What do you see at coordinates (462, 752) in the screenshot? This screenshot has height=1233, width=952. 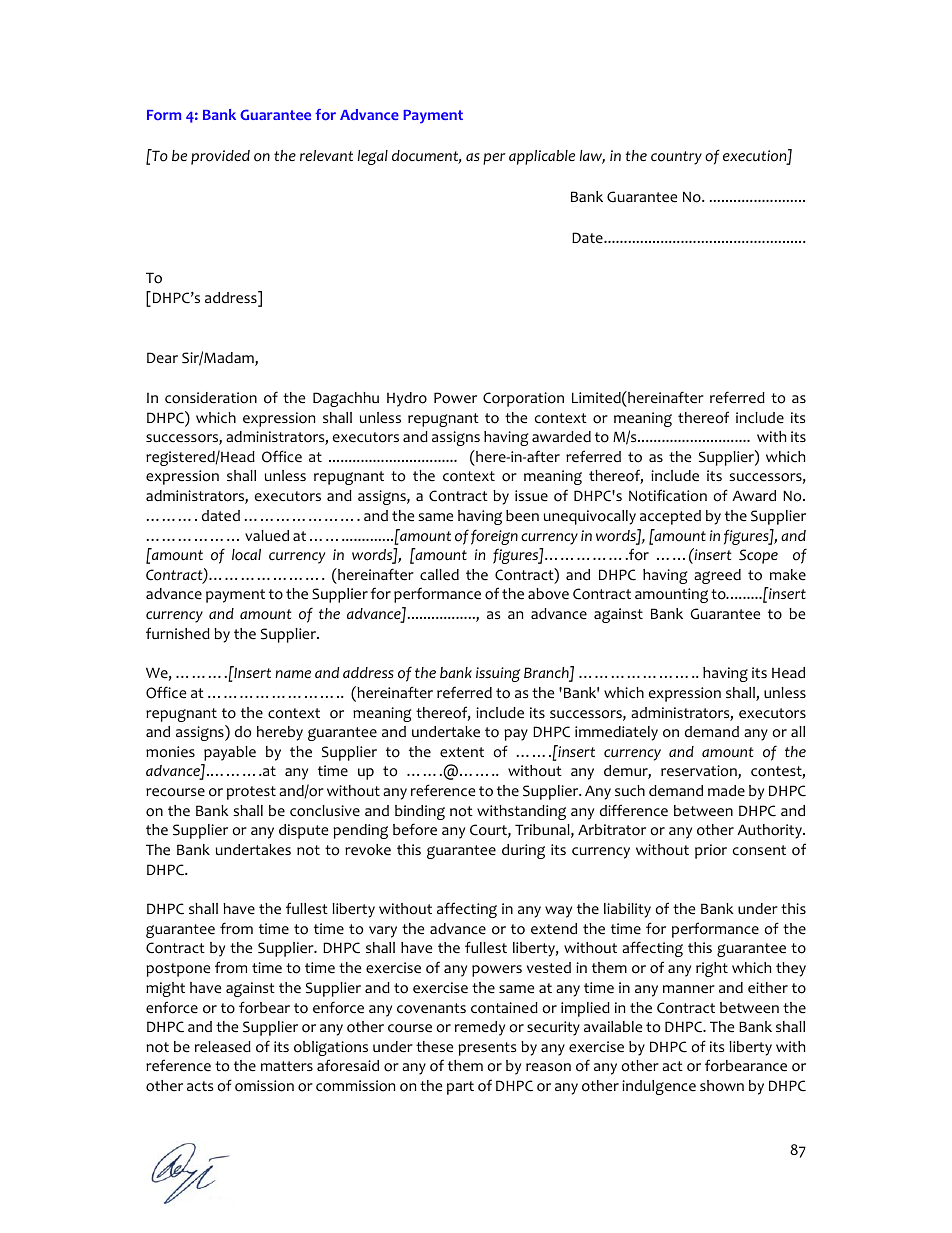 I see `extent` at bounding box center [462, 752].
